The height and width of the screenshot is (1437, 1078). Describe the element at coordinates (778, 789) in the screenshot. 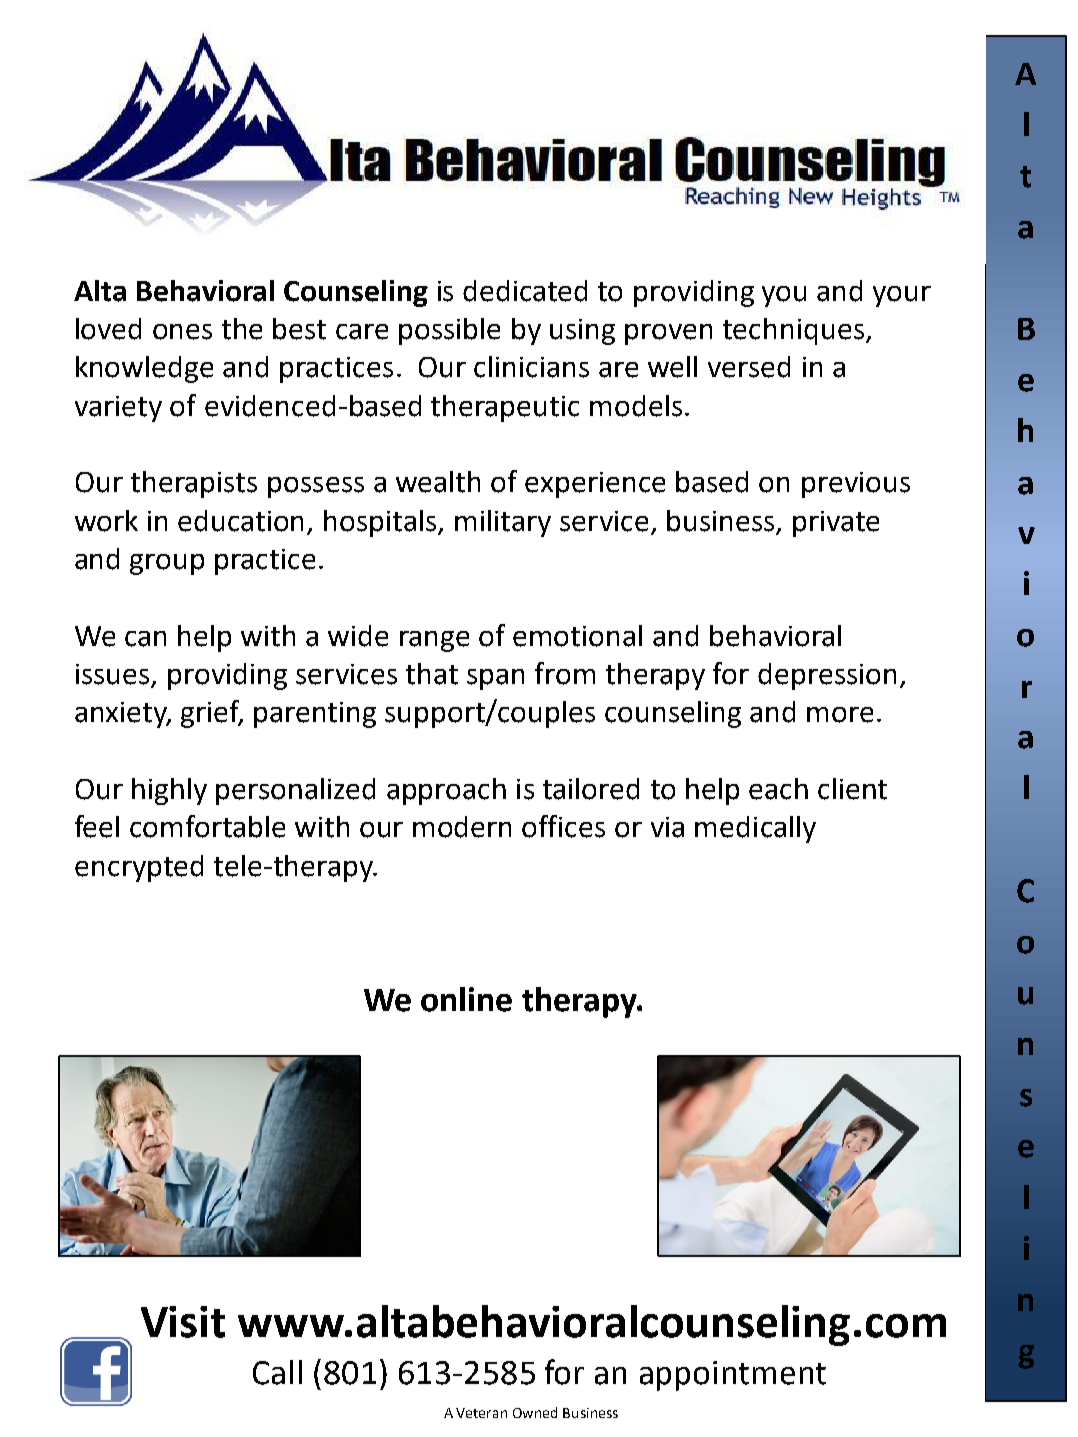

I see `each` at that location.
